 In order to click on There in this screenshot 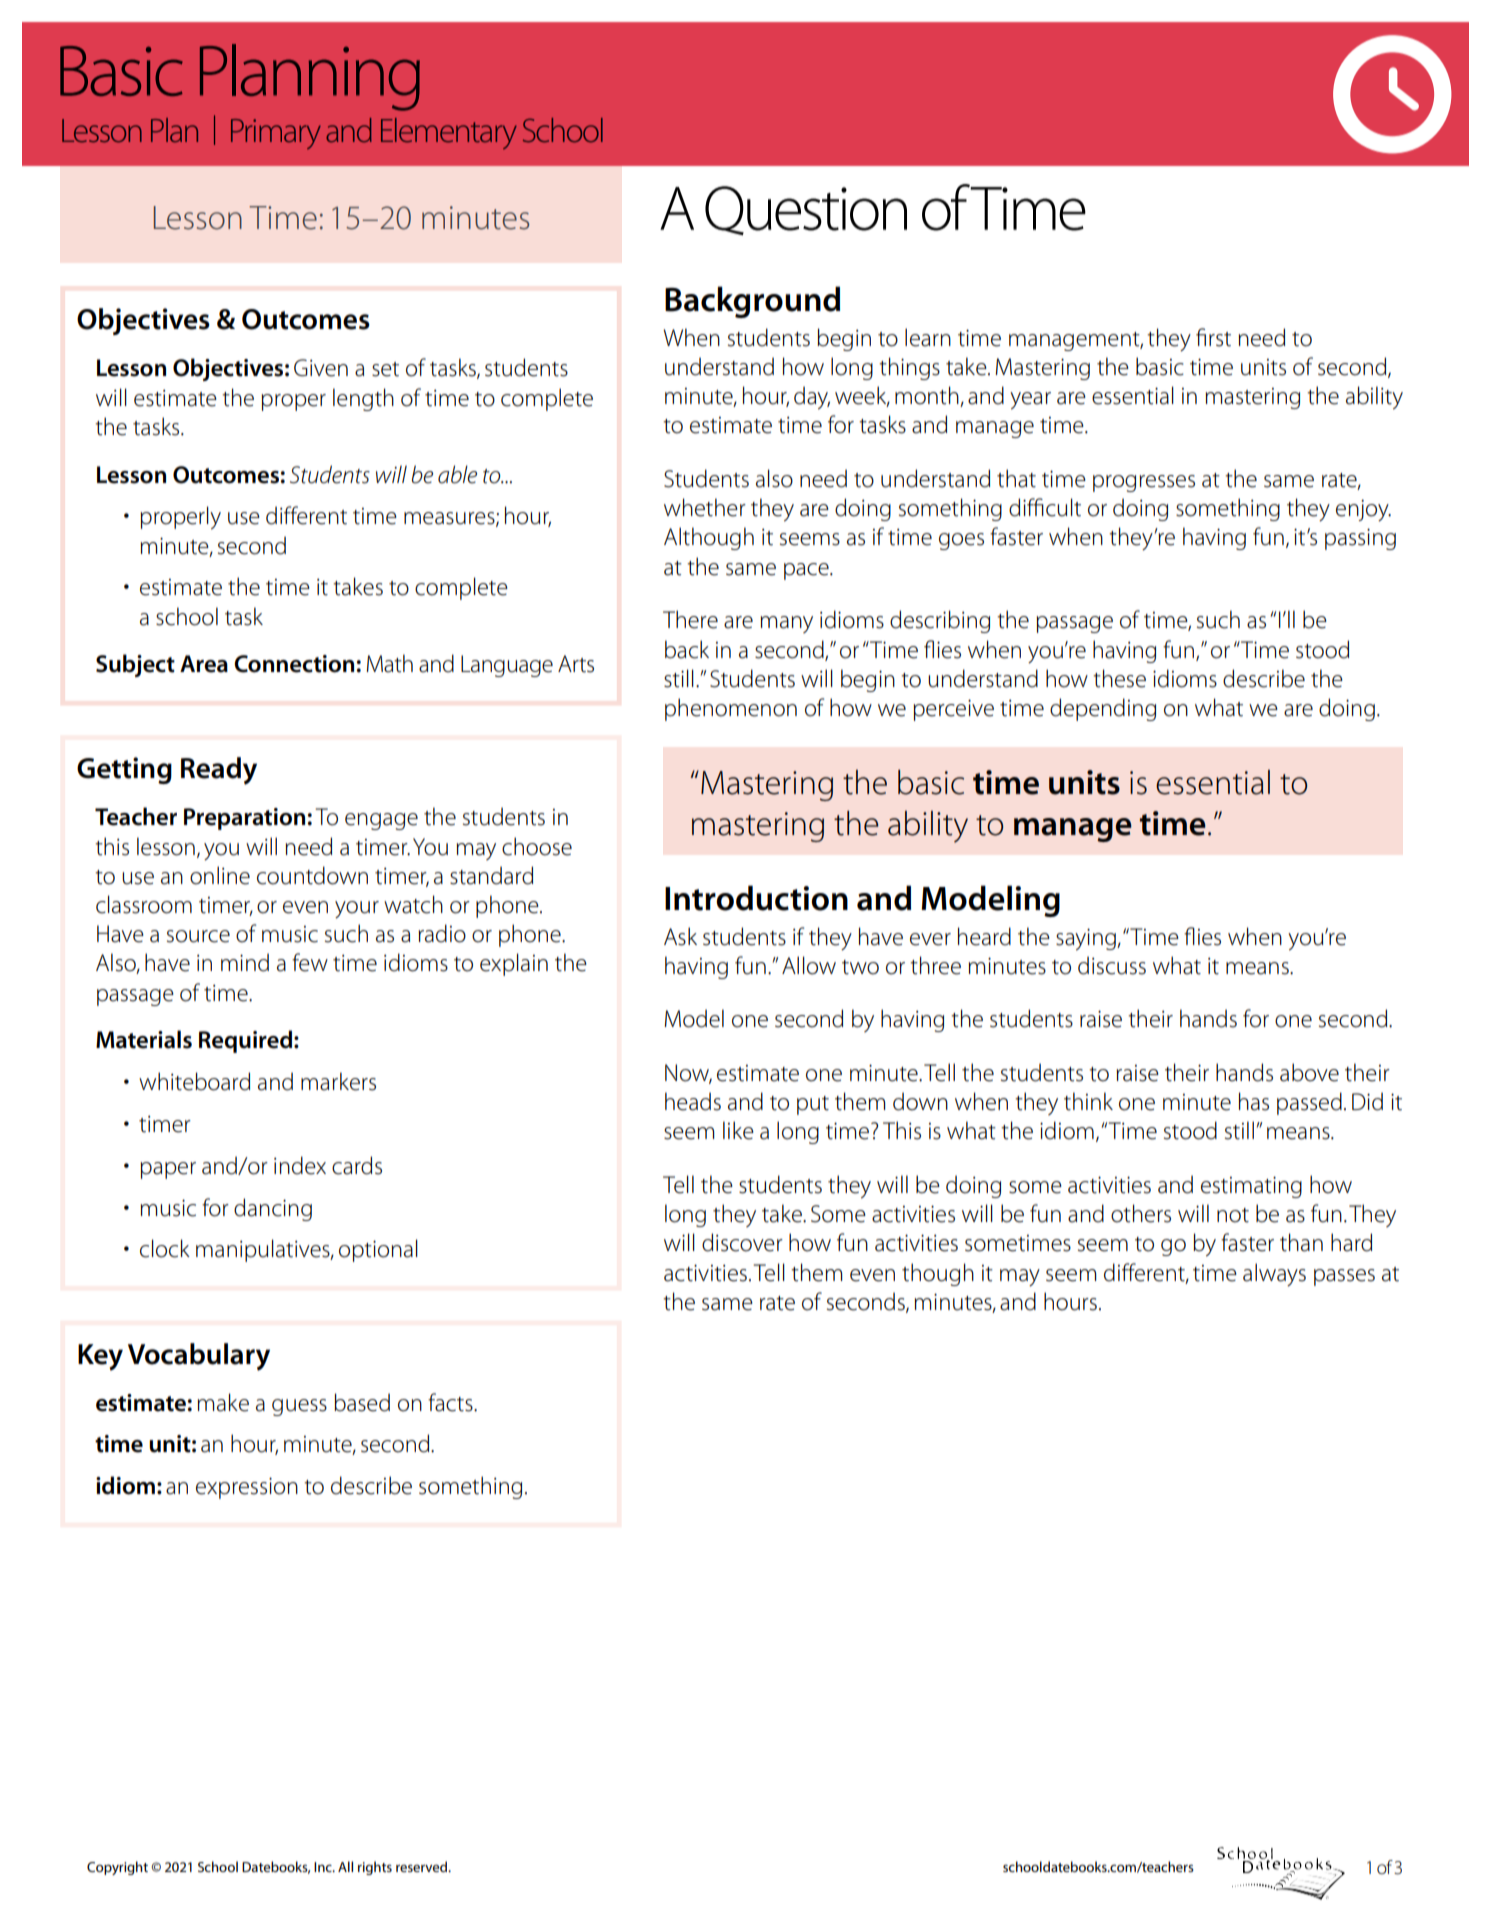, I will do `click(690, 619)`.
